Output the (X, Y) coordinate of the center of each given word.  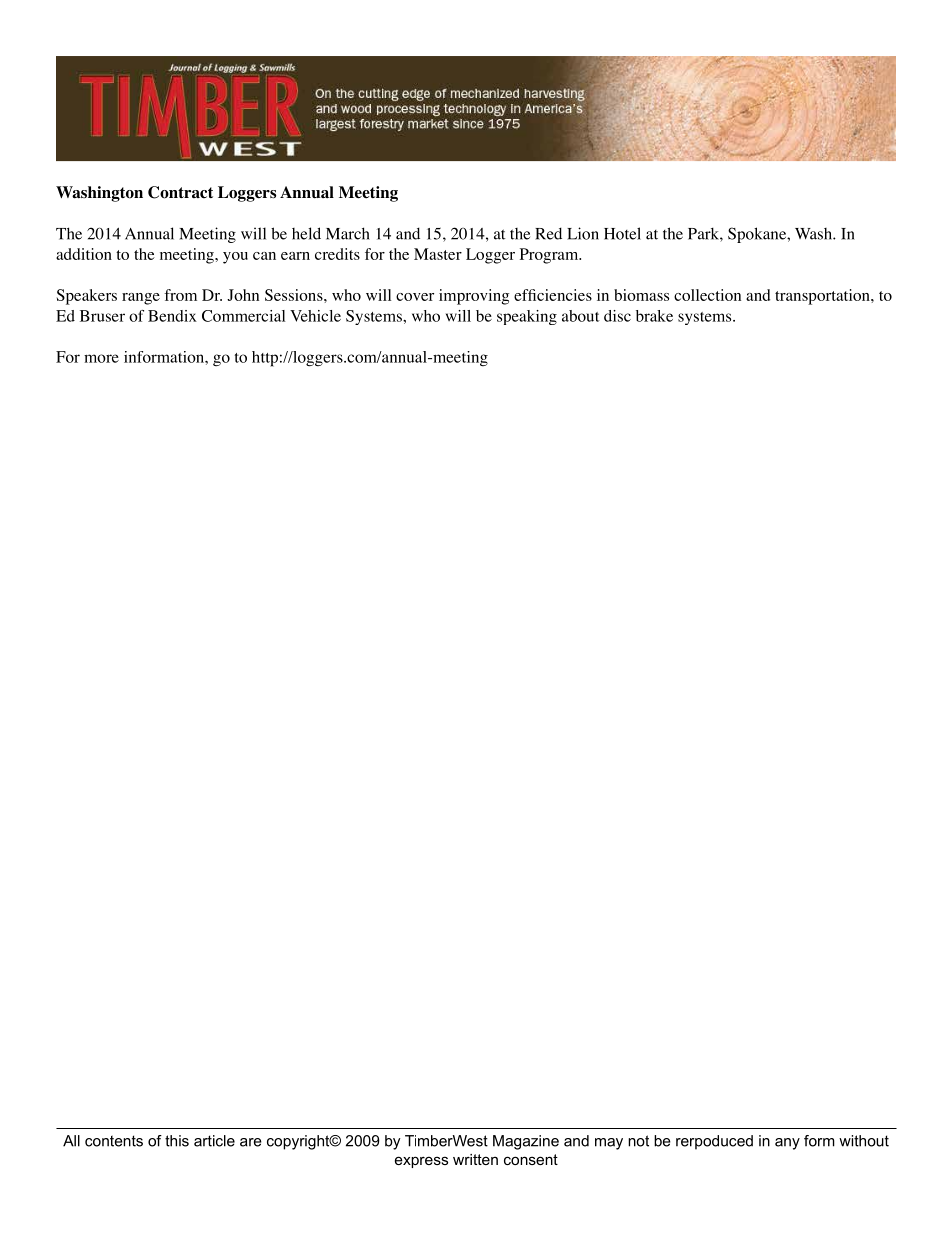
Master (438, 254)
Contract (180, 192)
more (101, 358)
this (177, 1141)
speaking (527, 317)
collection (707, 295)
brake (654, 316)
